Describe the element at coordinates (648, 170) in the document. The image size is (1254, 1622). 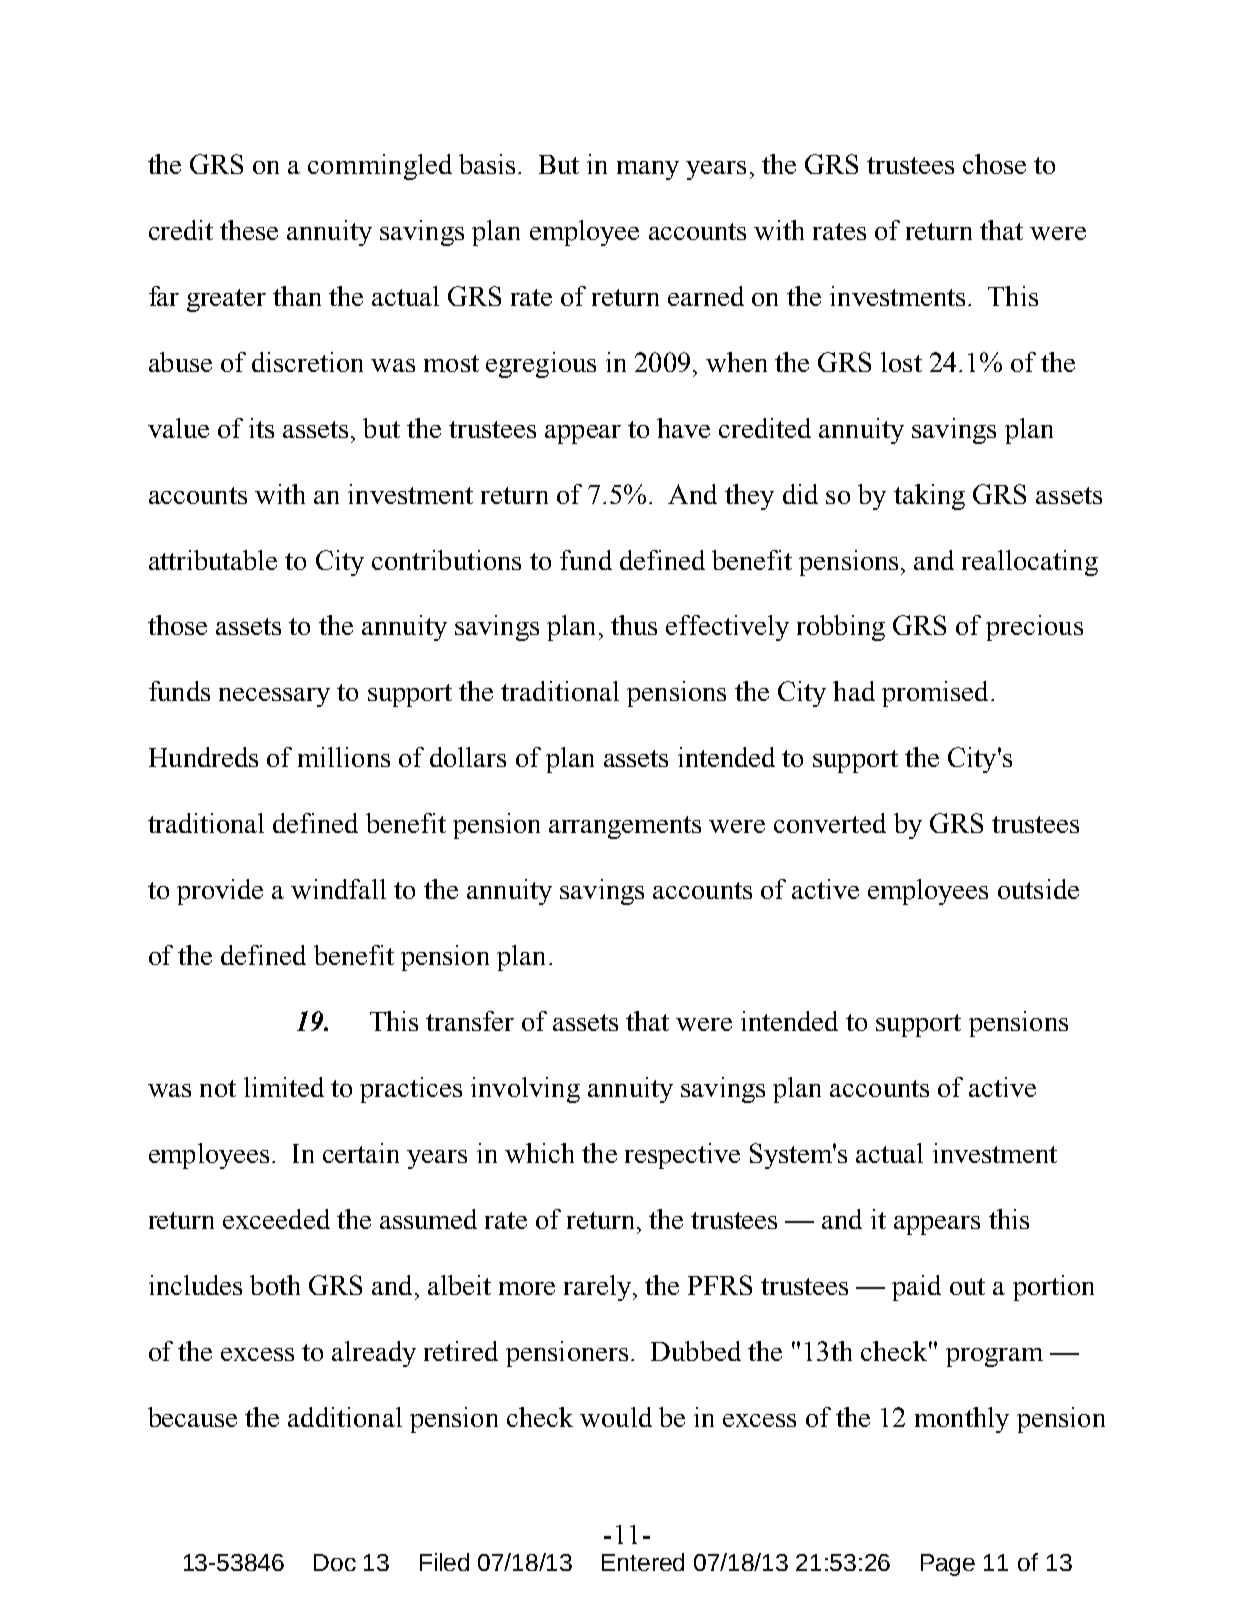
I see `many` at that location.
